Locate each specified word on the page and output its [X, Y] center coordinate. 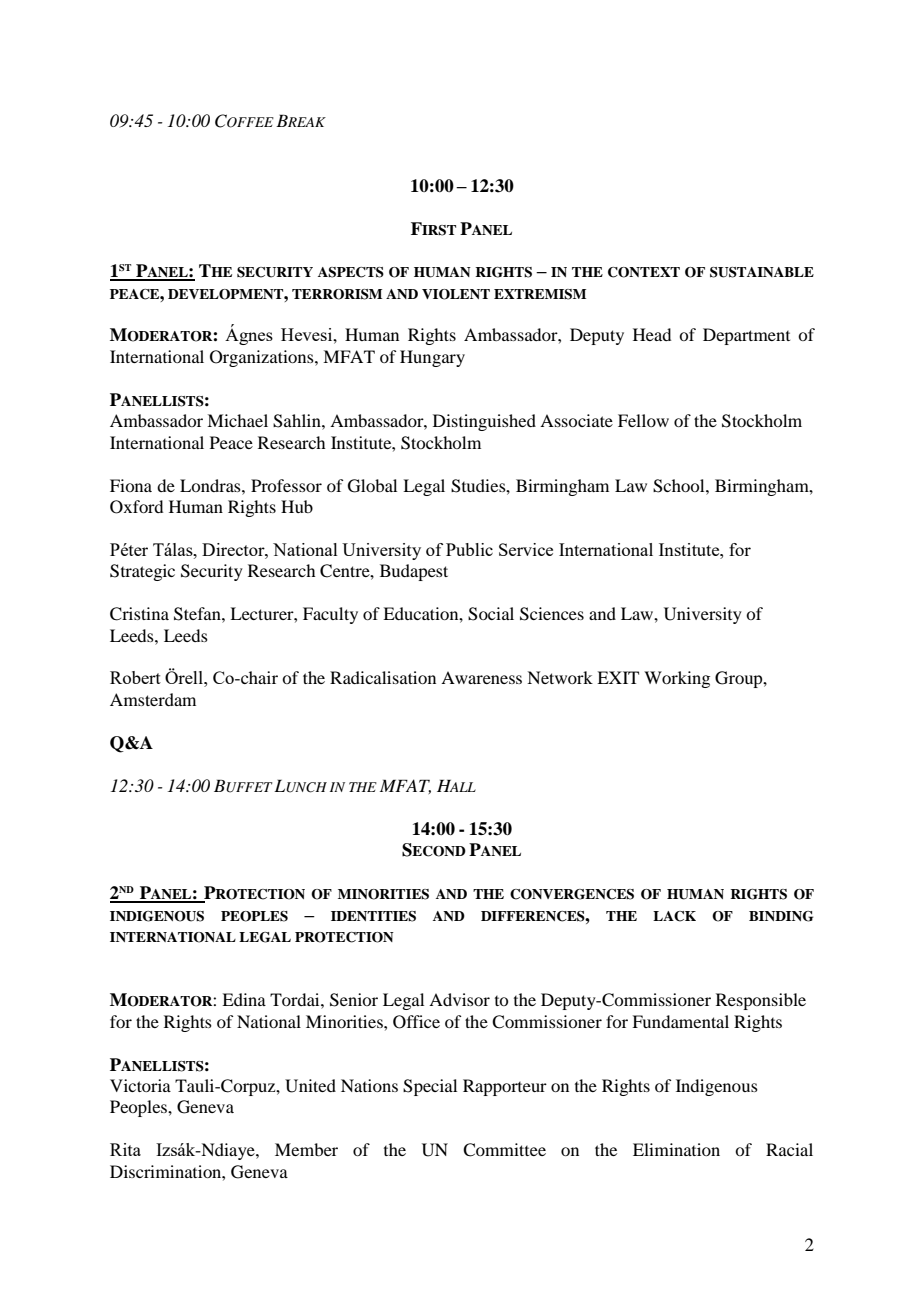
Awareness [481, 677]
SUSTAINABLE [762, 272]
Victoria [140, 1085]
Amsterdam [153, 699]
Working [677, 679]
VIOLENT [456, 294]
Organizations [263, 358]
